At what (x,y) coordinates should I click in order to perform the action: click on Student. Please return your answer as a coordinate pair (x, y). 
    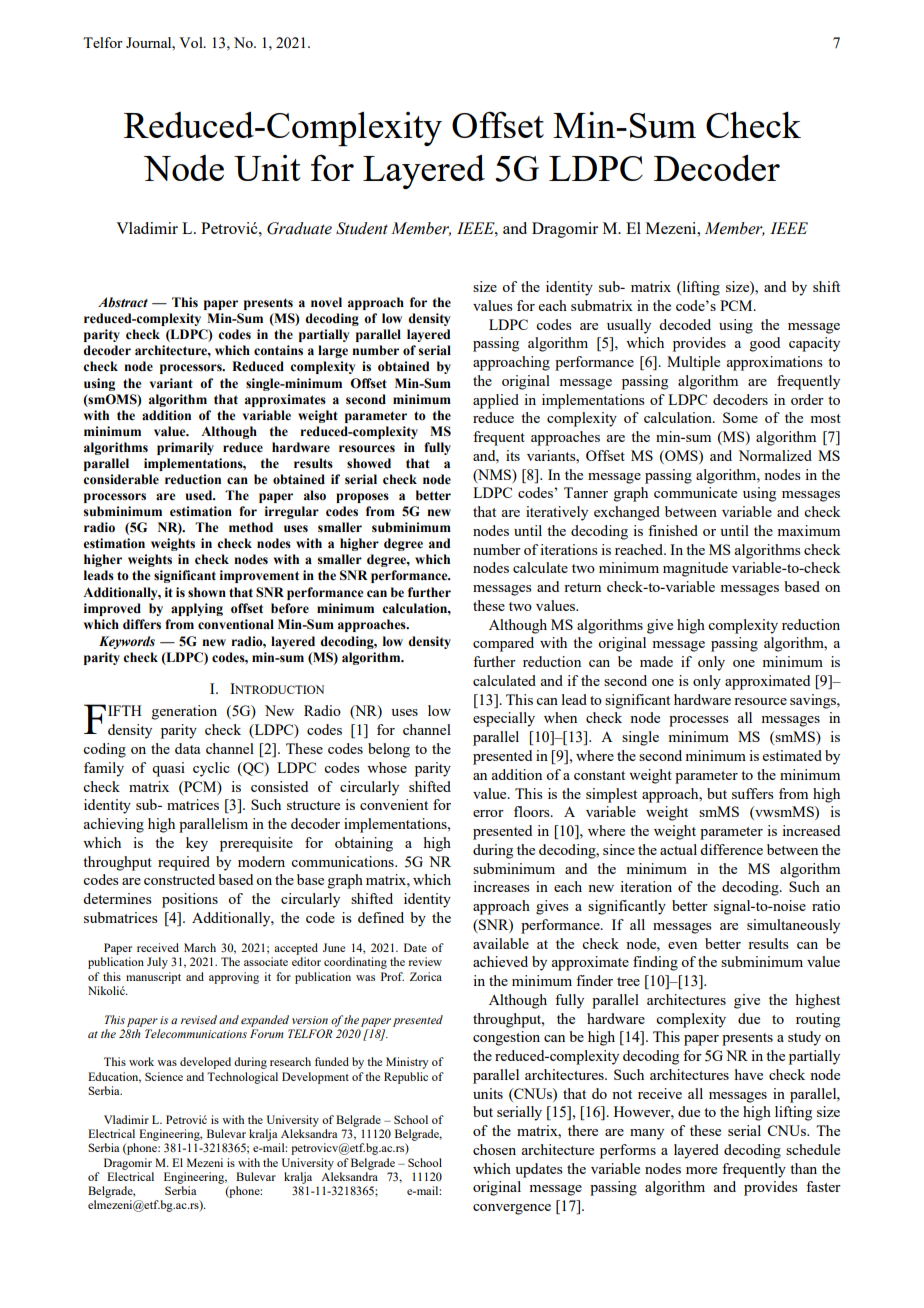
    Looking at the image, I should click on (362, 228).
